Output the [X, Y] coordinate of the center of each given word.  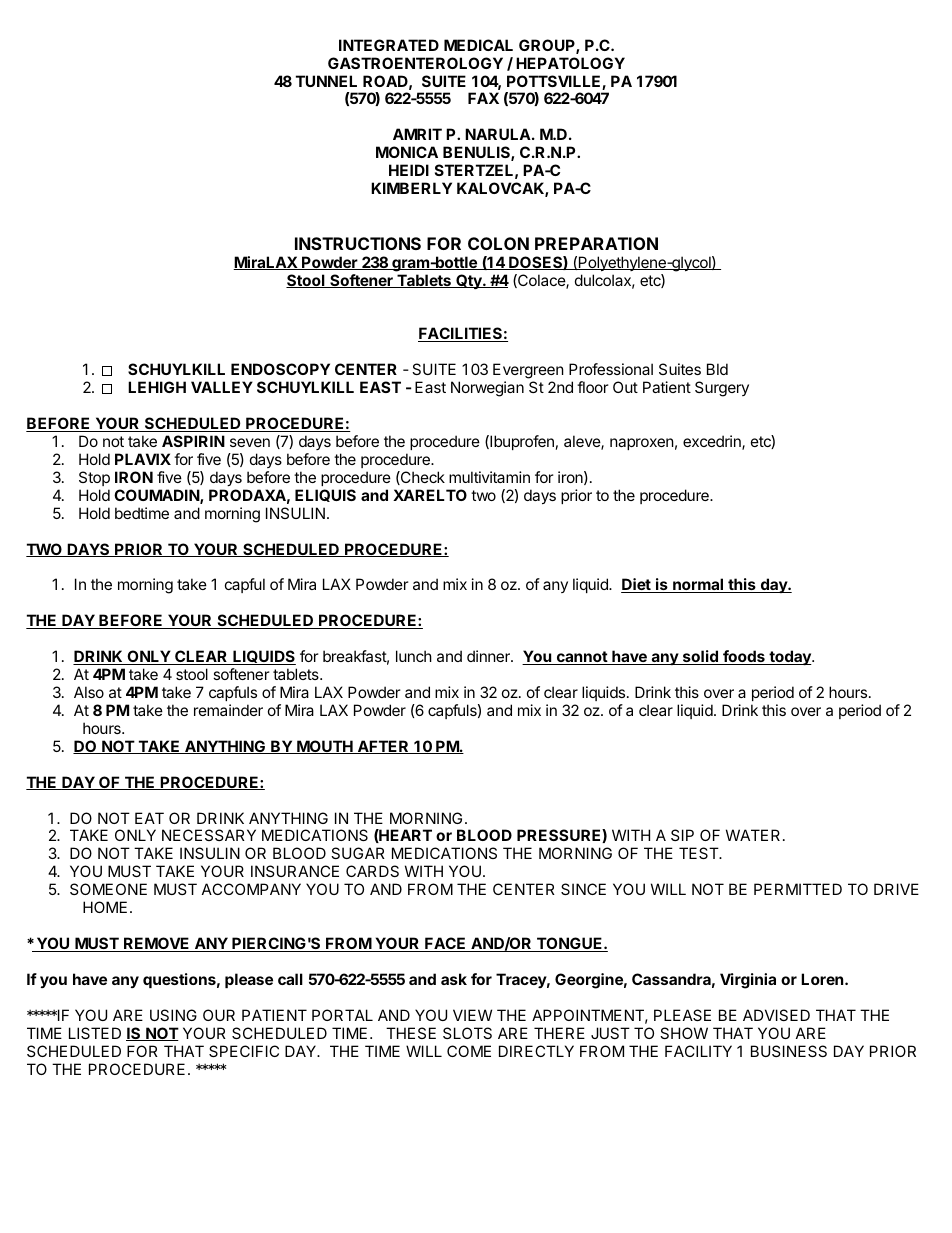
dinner [489, 656]
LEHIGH [157, 387]
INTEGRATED [389, 45]
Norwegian [487, 389]
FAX [483, 98]
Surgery [722, 389]
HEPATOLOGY [570, 63]
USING [173, 1015]
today [790, 657]
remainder [228, 710]
